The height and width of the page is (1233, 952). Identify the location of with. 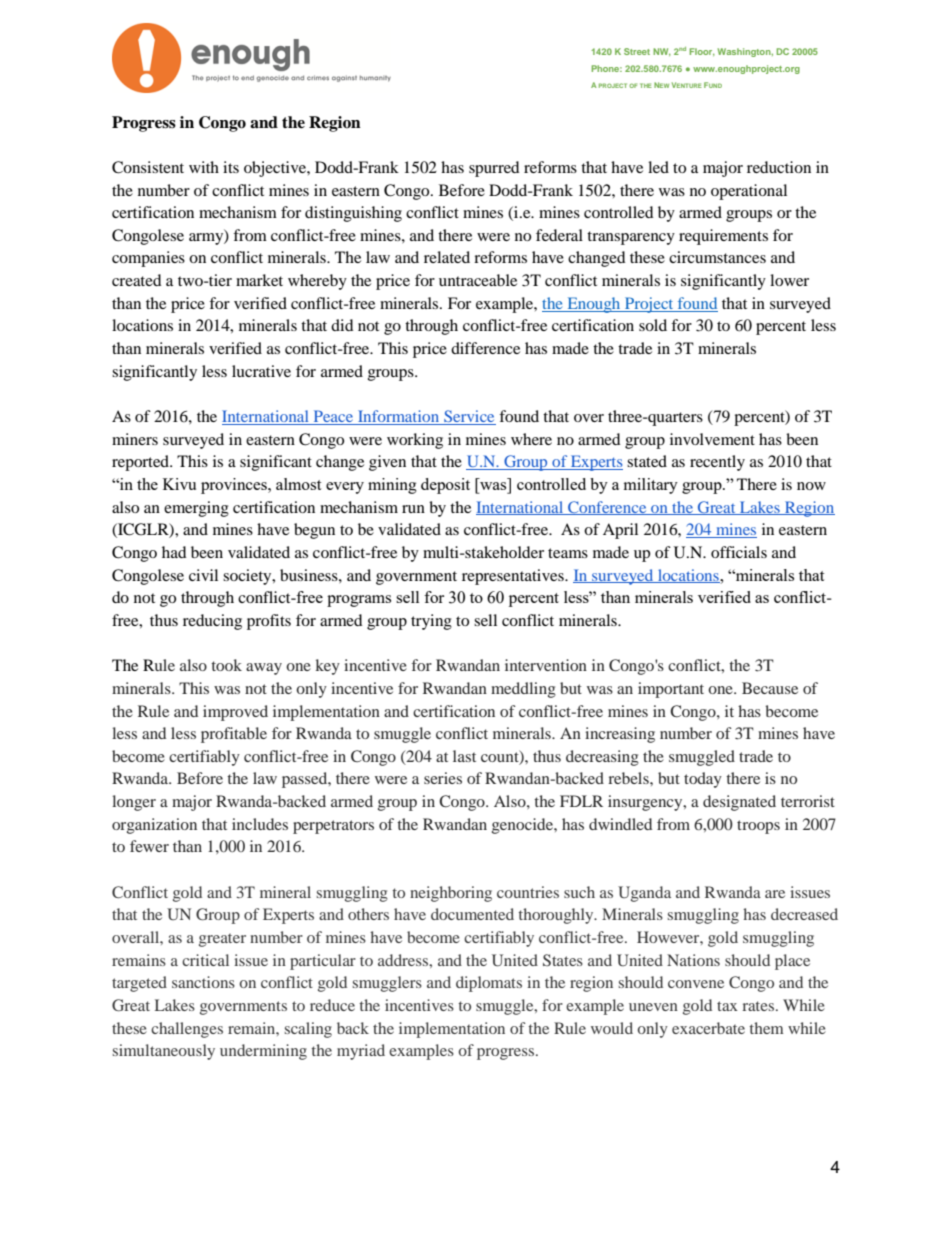
(204, 167).
